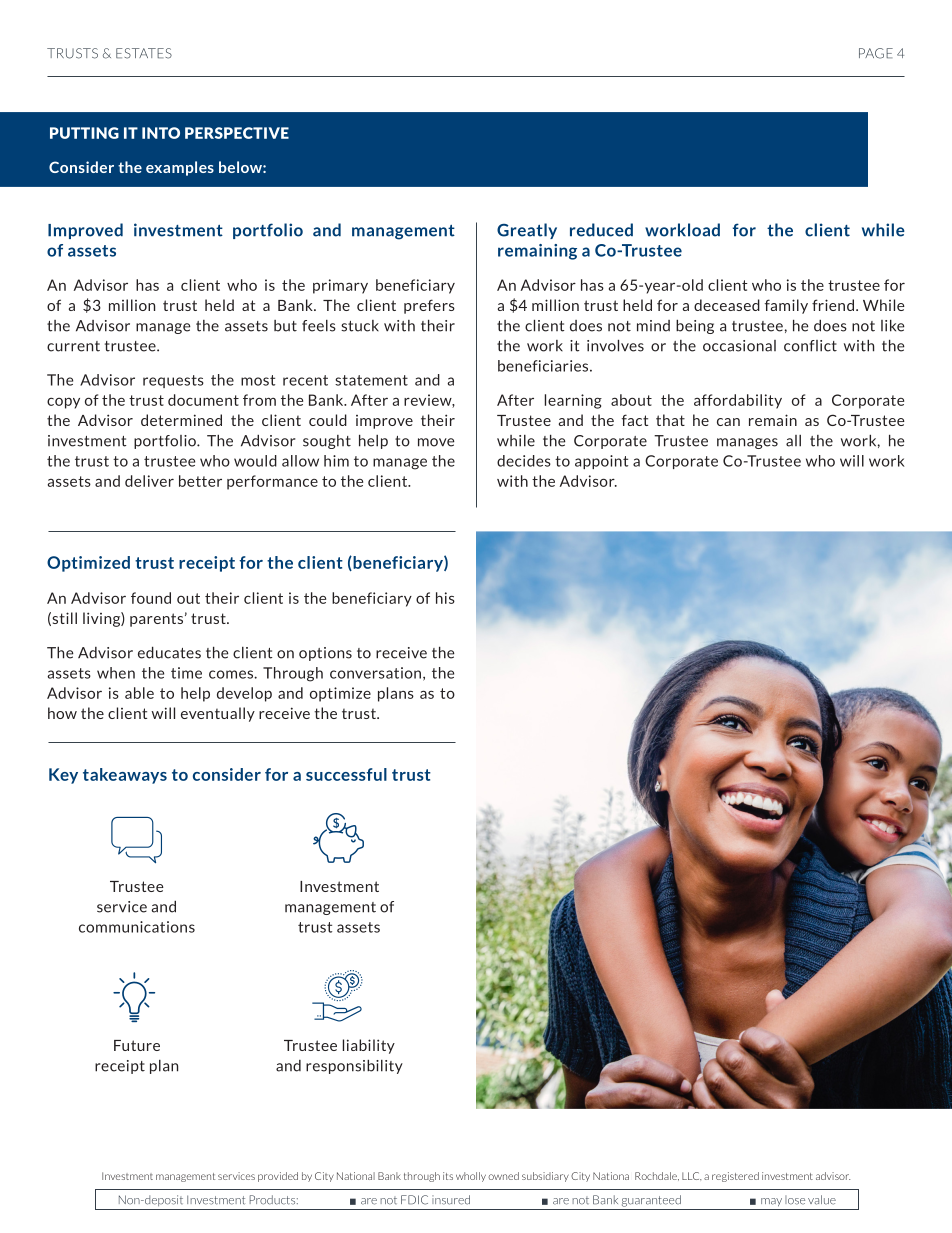  Describe the element at coordinates (728, 422) in the document. I see `can` at that location.
